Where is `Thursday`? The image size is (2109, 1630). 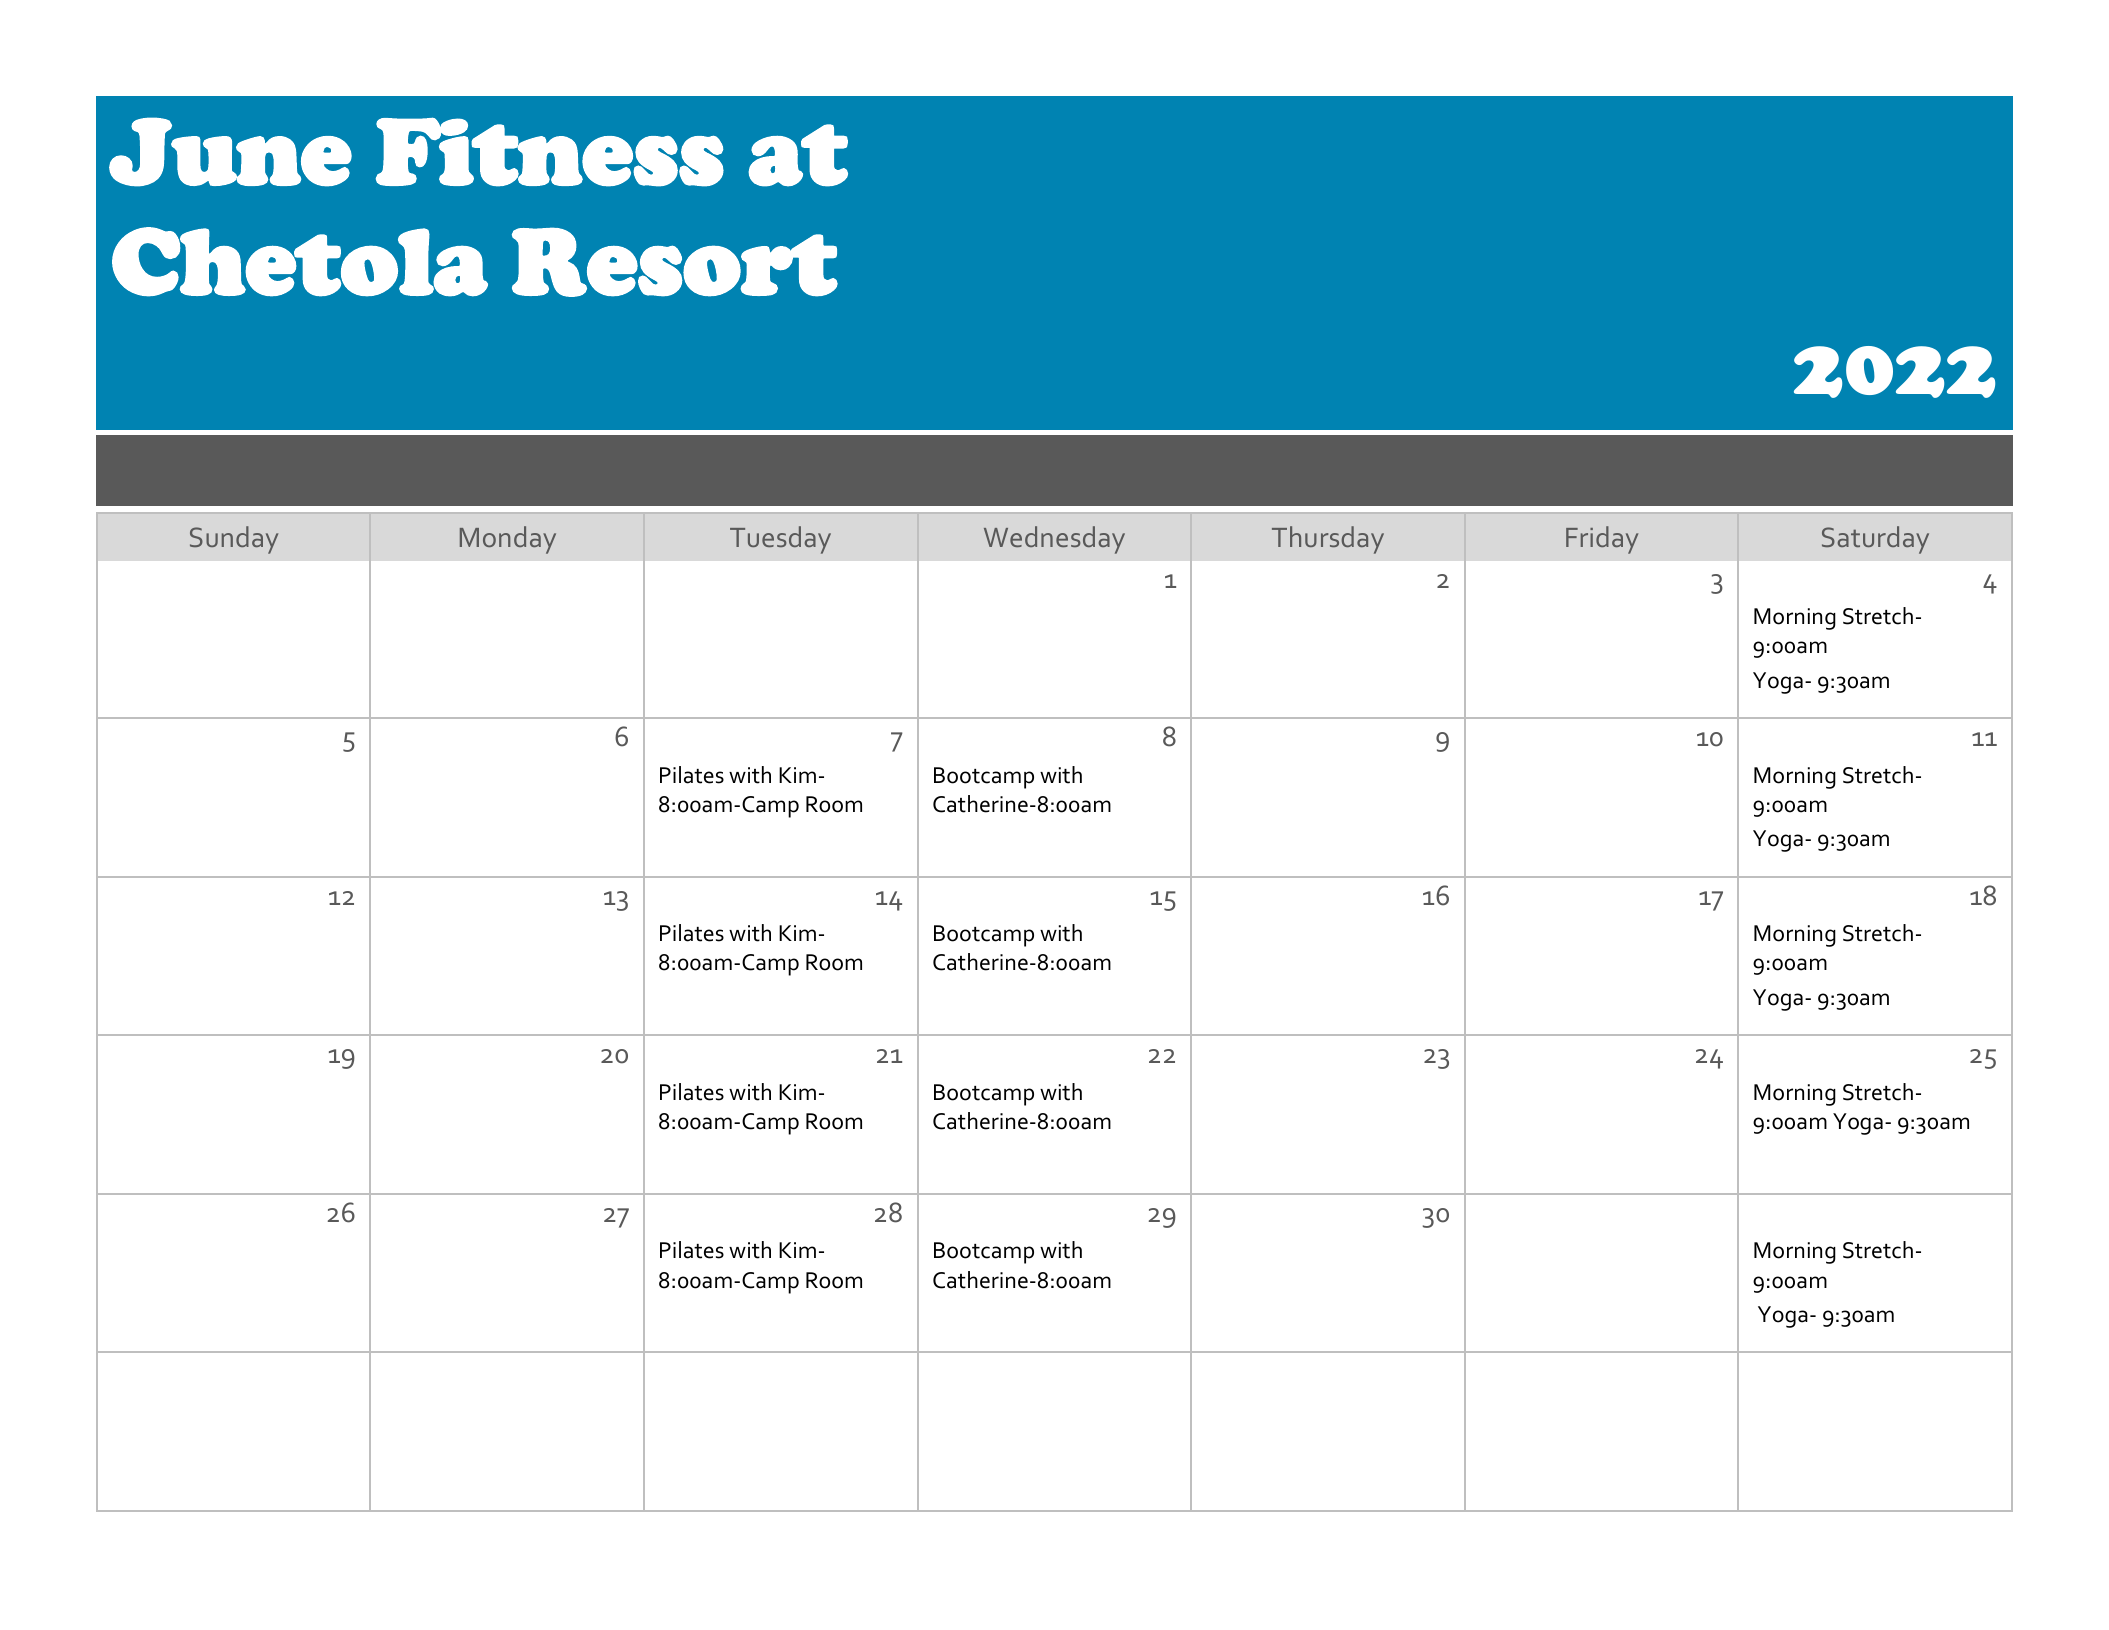
Thursday is located at coordinates (1328, 540).
